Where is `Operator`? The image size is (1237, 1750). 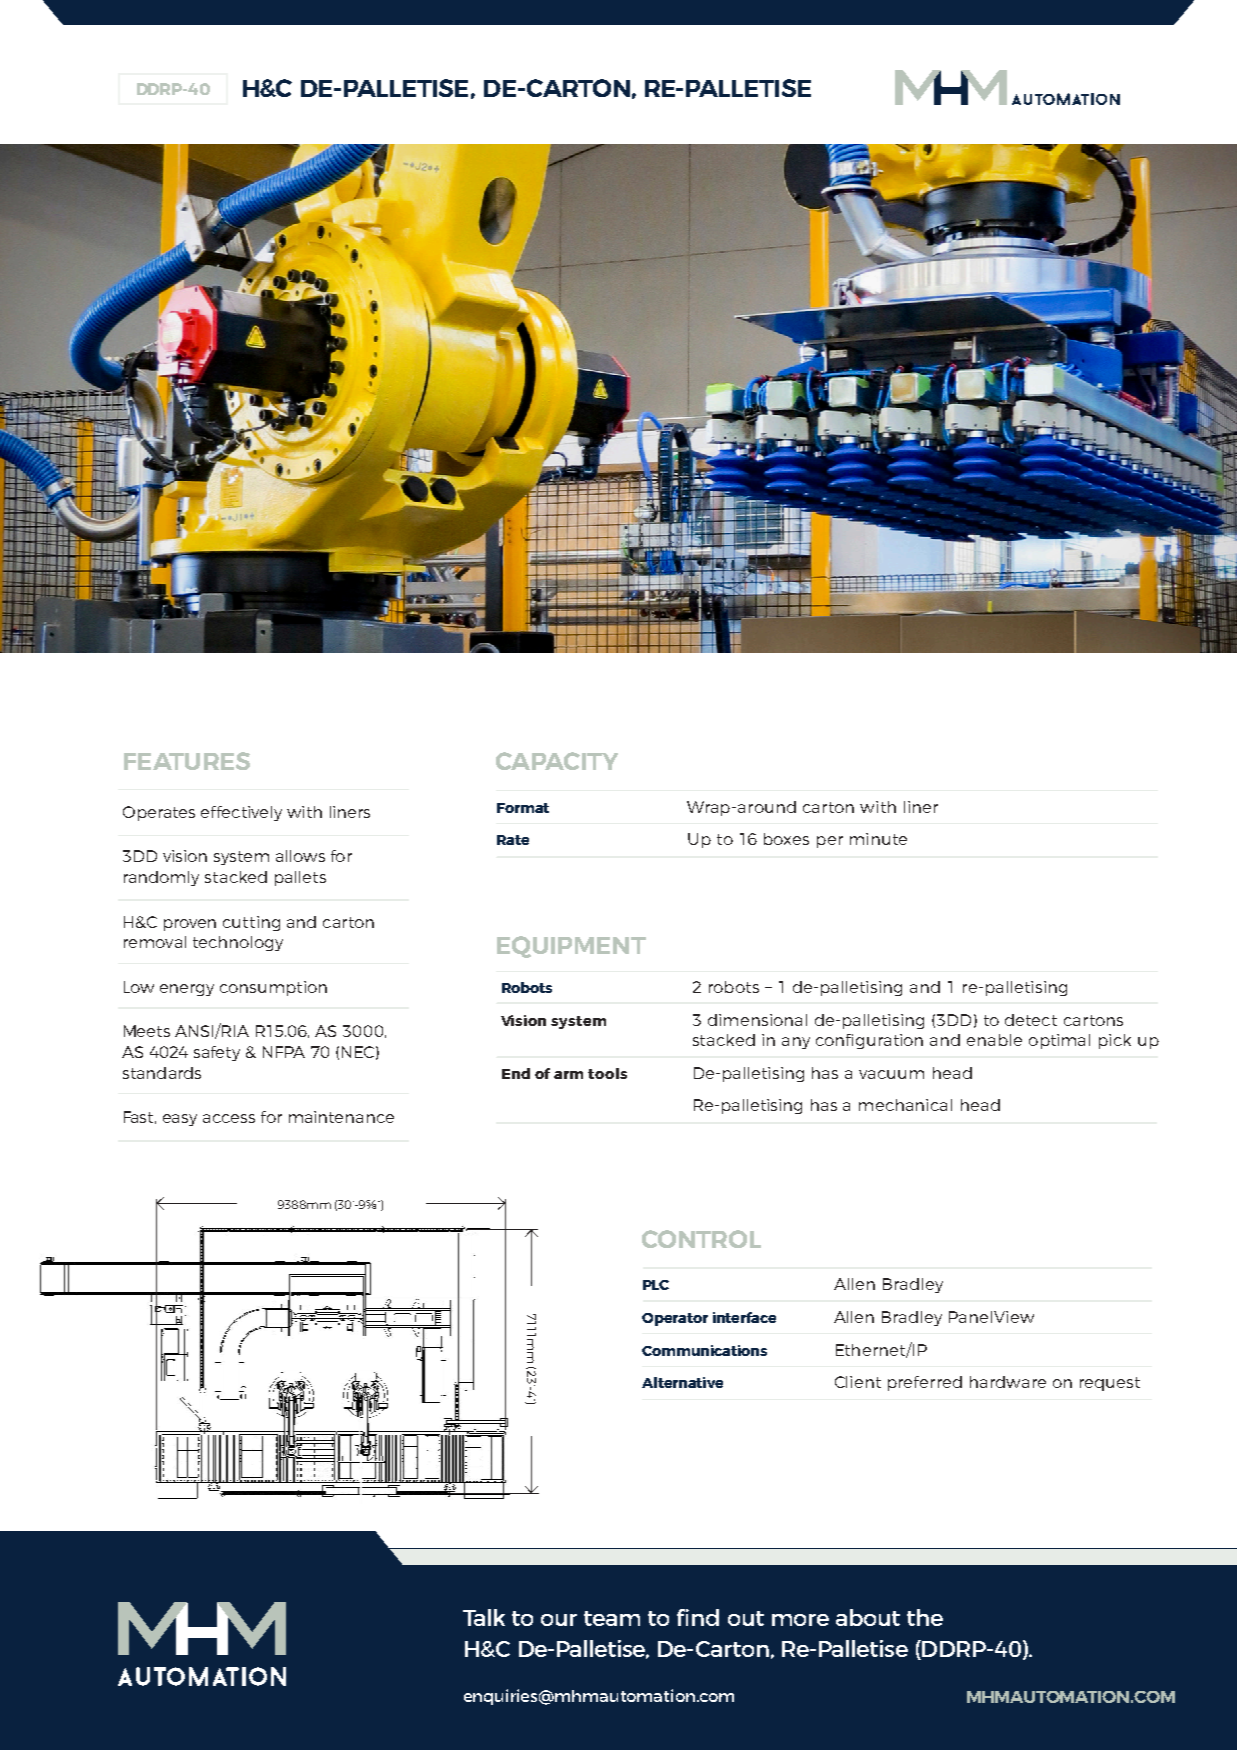 Operator is located at coordinates (675, 1319).
